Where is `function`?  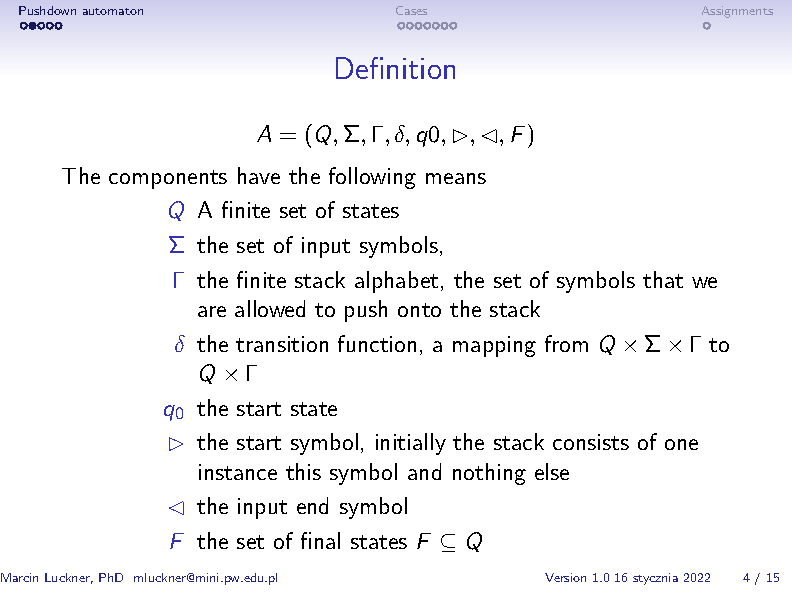 function is located at coordinates (377, 343).
